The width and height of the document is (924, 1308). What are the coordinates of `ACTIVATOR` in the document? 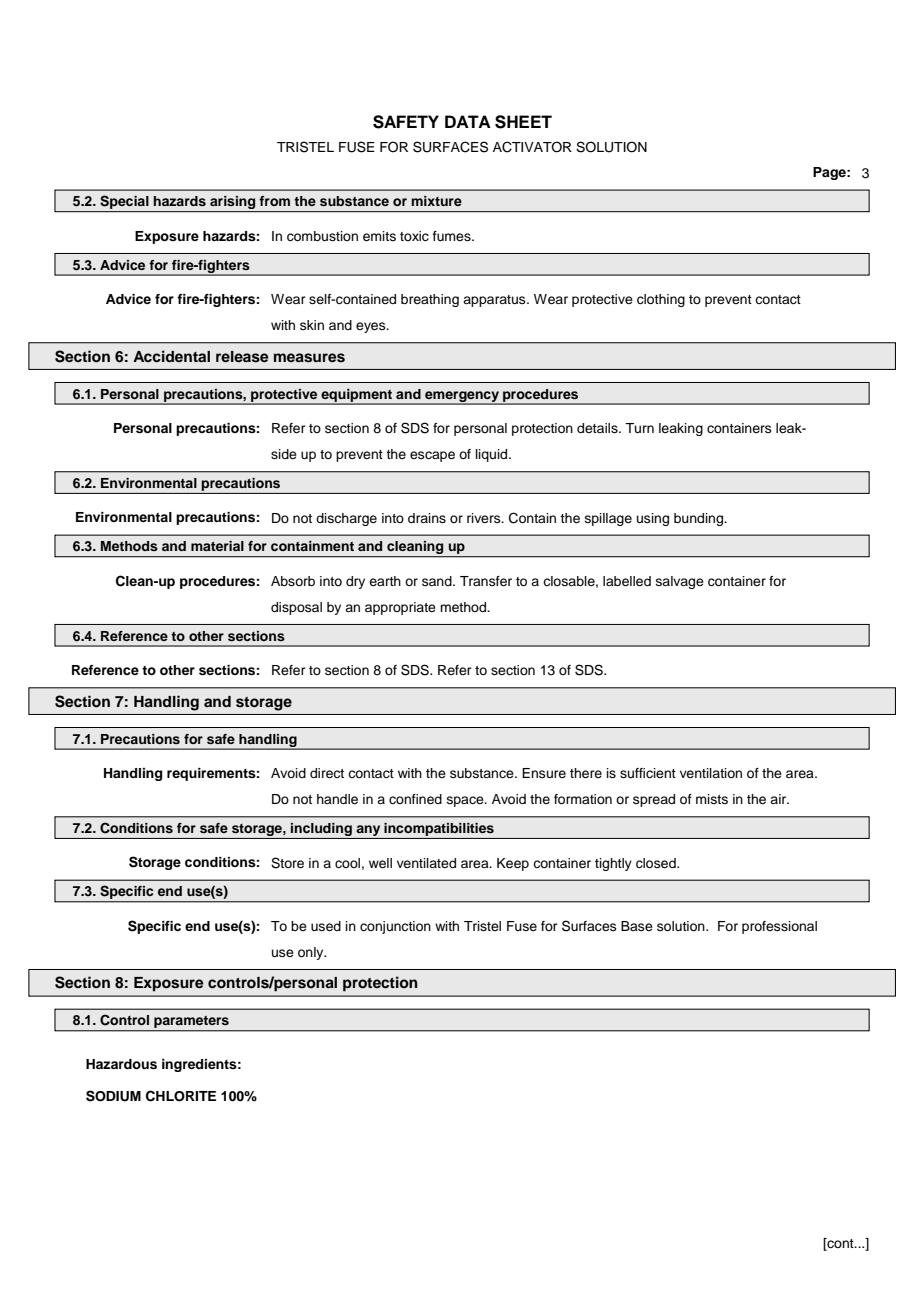 It's located at (532, 147).
